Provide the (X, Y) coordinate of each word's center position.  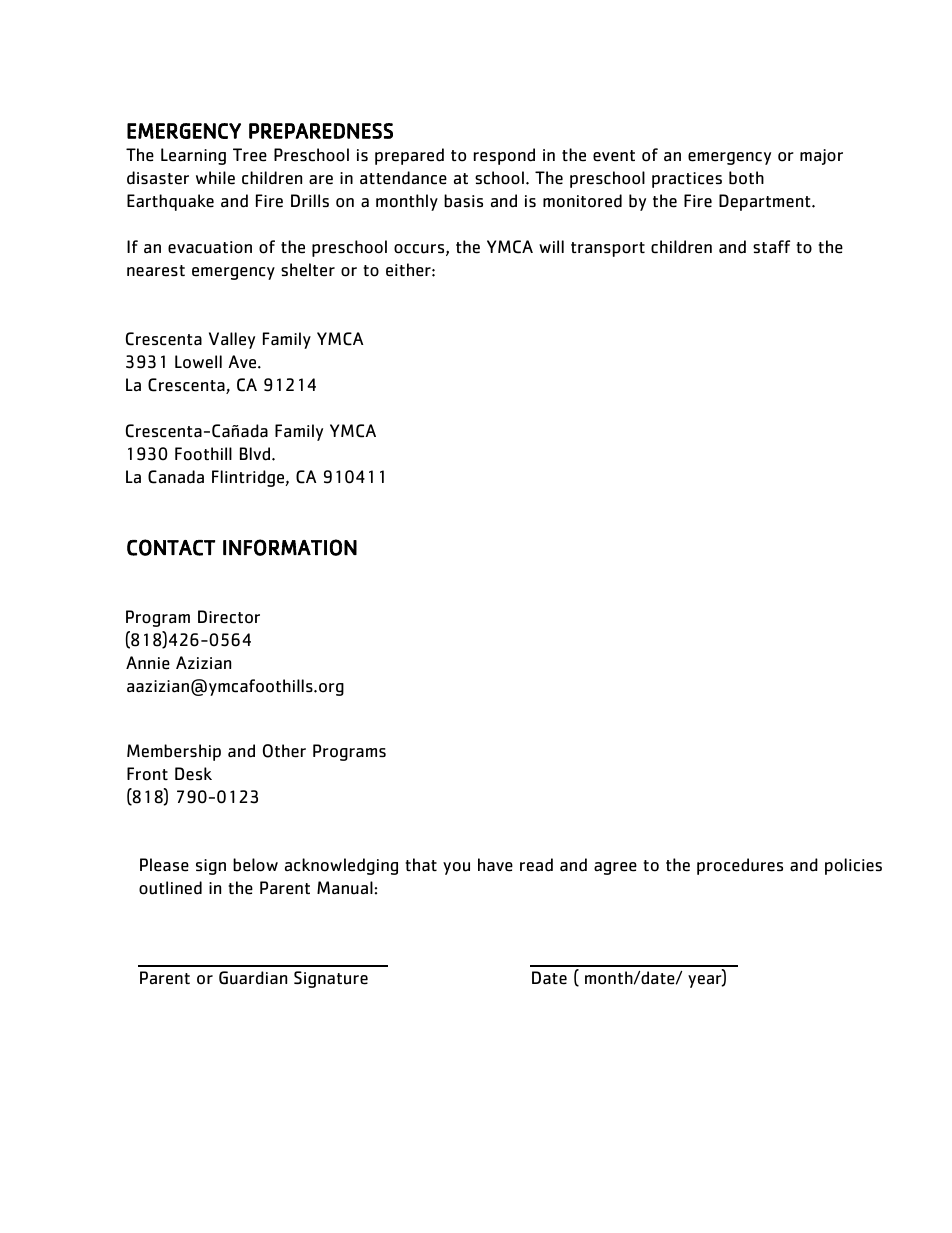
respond (504, 156)
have (495, 865)
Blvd (256, 454)
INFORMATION (290, 547)
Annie (148, 663)
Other (284, 751)
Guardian (253, 978)
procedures (740, 866)
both (746, 178)
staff (771, 247)
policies (853, 866)
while (215, 178)
